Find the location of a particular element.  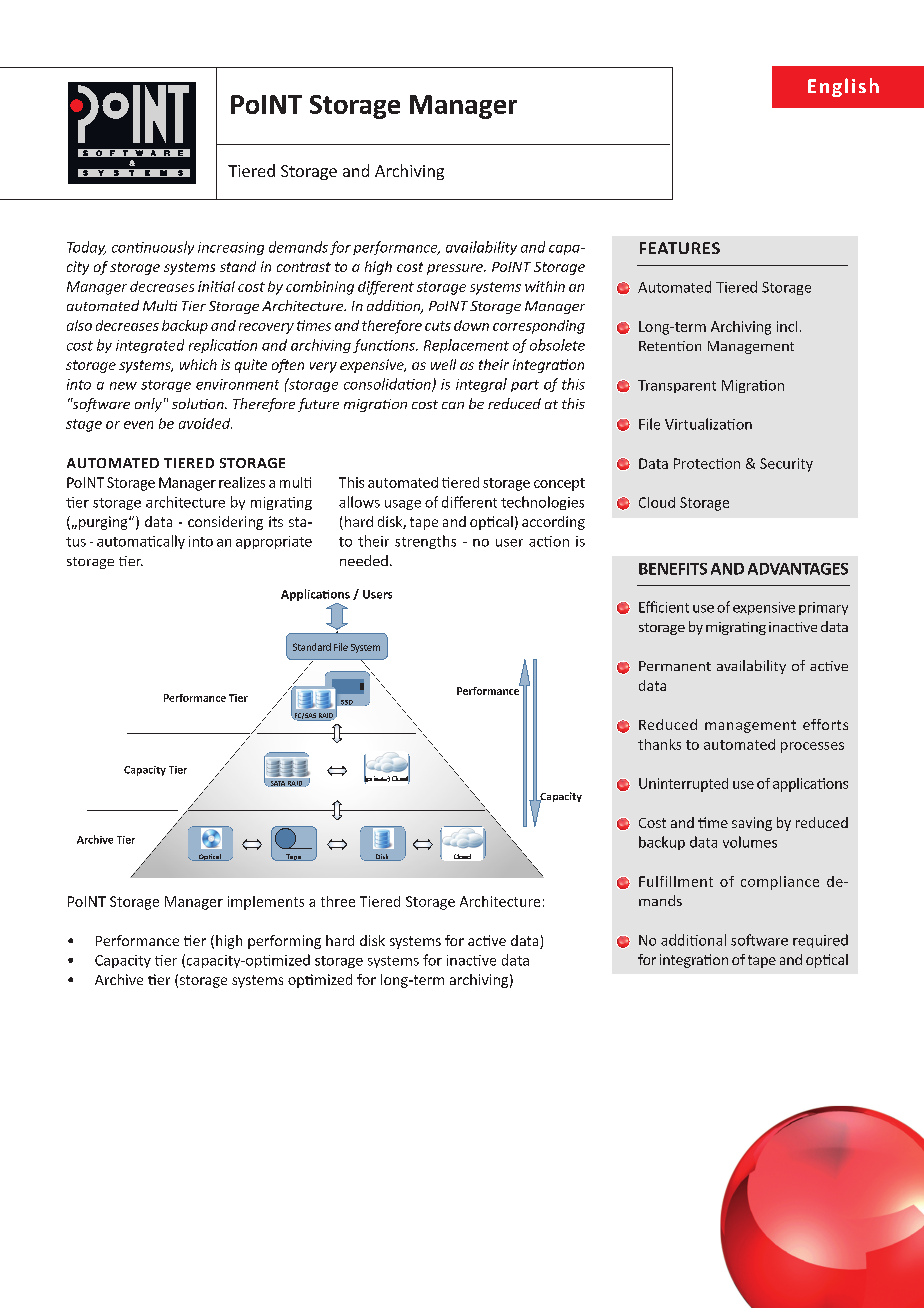

pressure is located at coordinates (456, 269).
